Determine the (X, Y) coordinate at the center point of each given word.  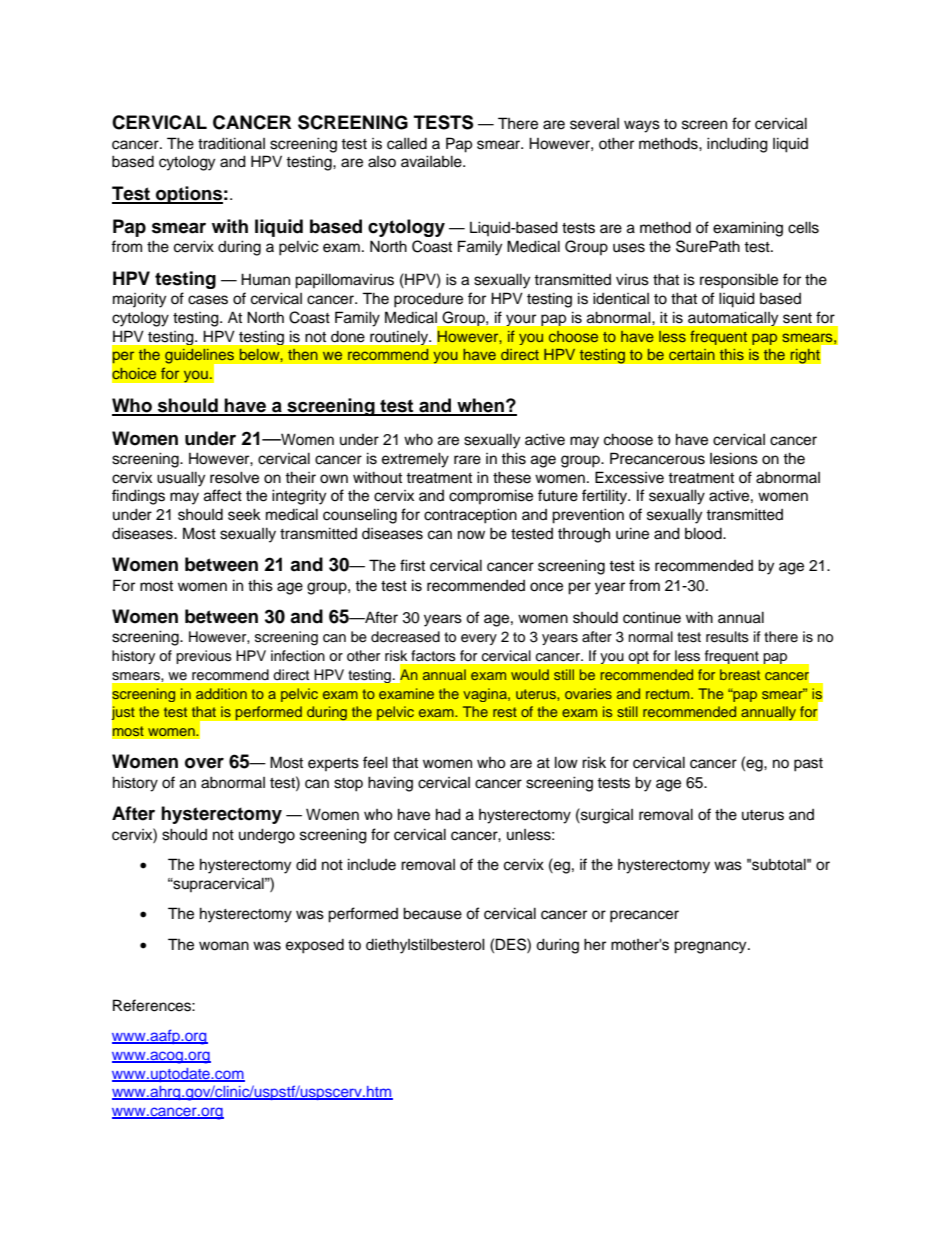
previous (204, 657)
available (432, 161)
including (737, 145)
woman (224, 946)
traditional (231, 143)
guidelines (201, 357)
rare (467, 460)
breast (740, 674)
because (432, 913)
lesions (734, 458)
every (479, 639)
